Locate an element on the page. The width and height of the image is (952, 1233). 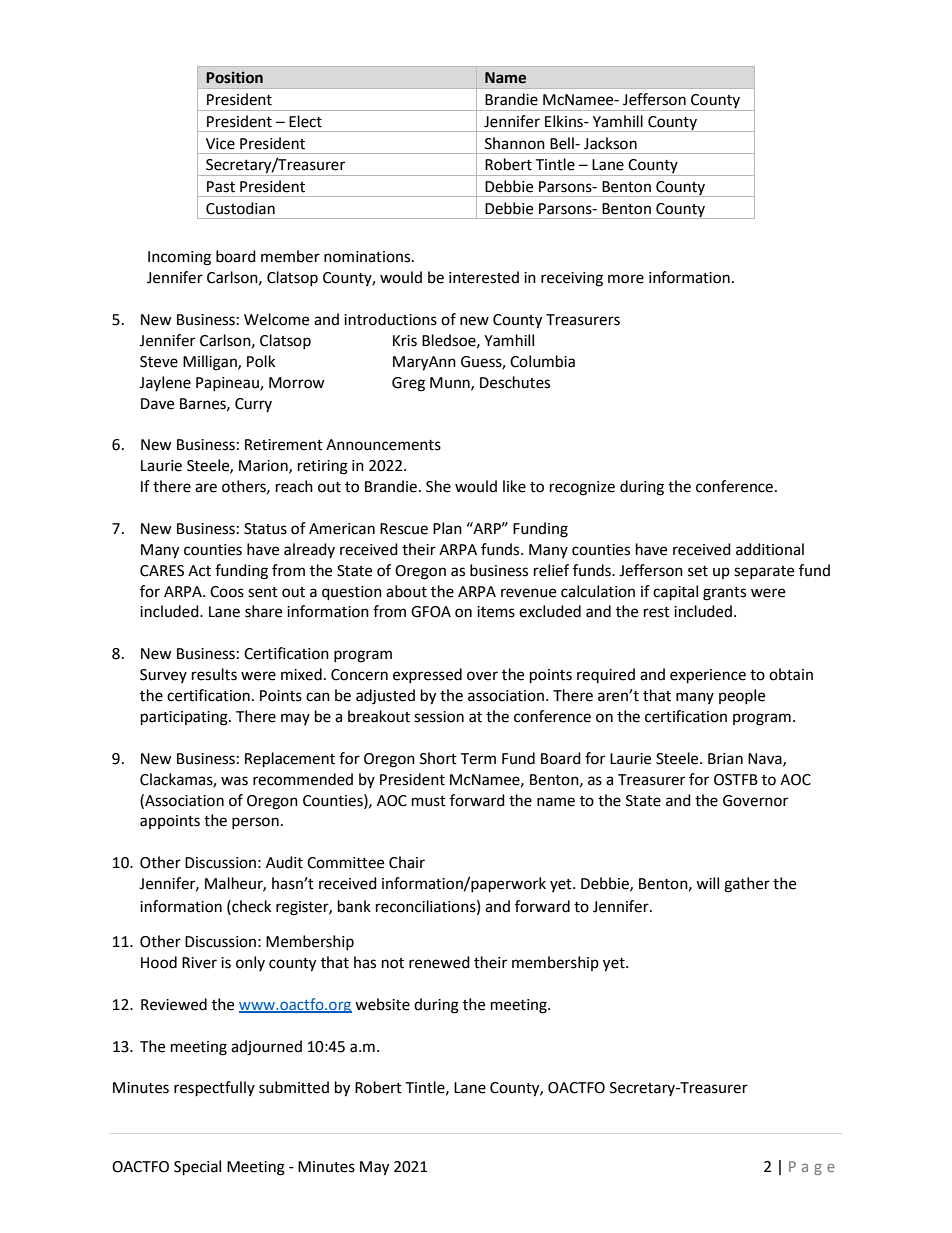
check is located at coordinates (250, 906).
